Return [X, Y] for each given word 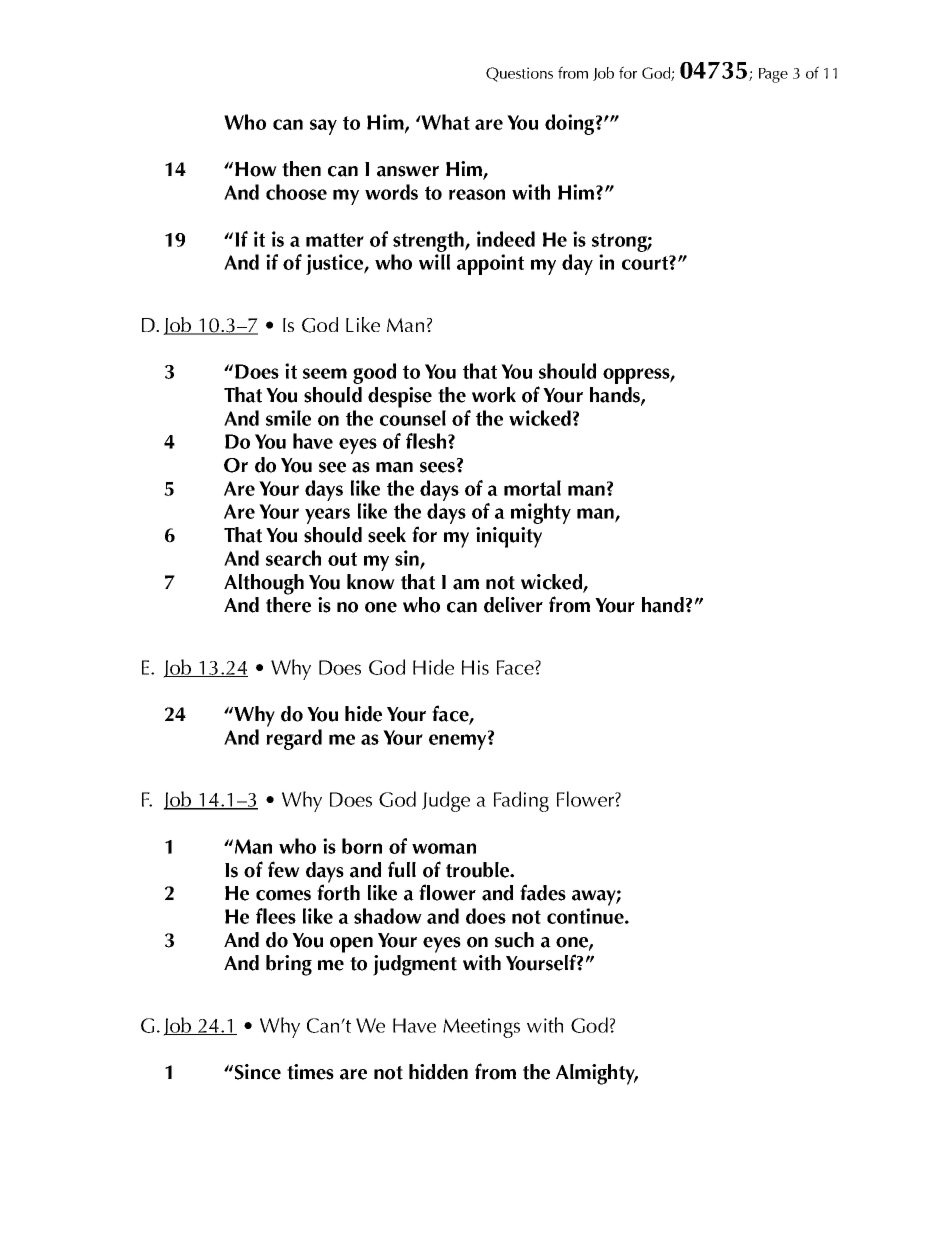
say [323, 127]
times [310, 1072]
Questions [519, 74]
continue [586, 916]
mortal [532, 488]
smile [288, 418]
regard [294, 739]
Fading [521, 801]
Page [773, 75]
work [494, 395]
